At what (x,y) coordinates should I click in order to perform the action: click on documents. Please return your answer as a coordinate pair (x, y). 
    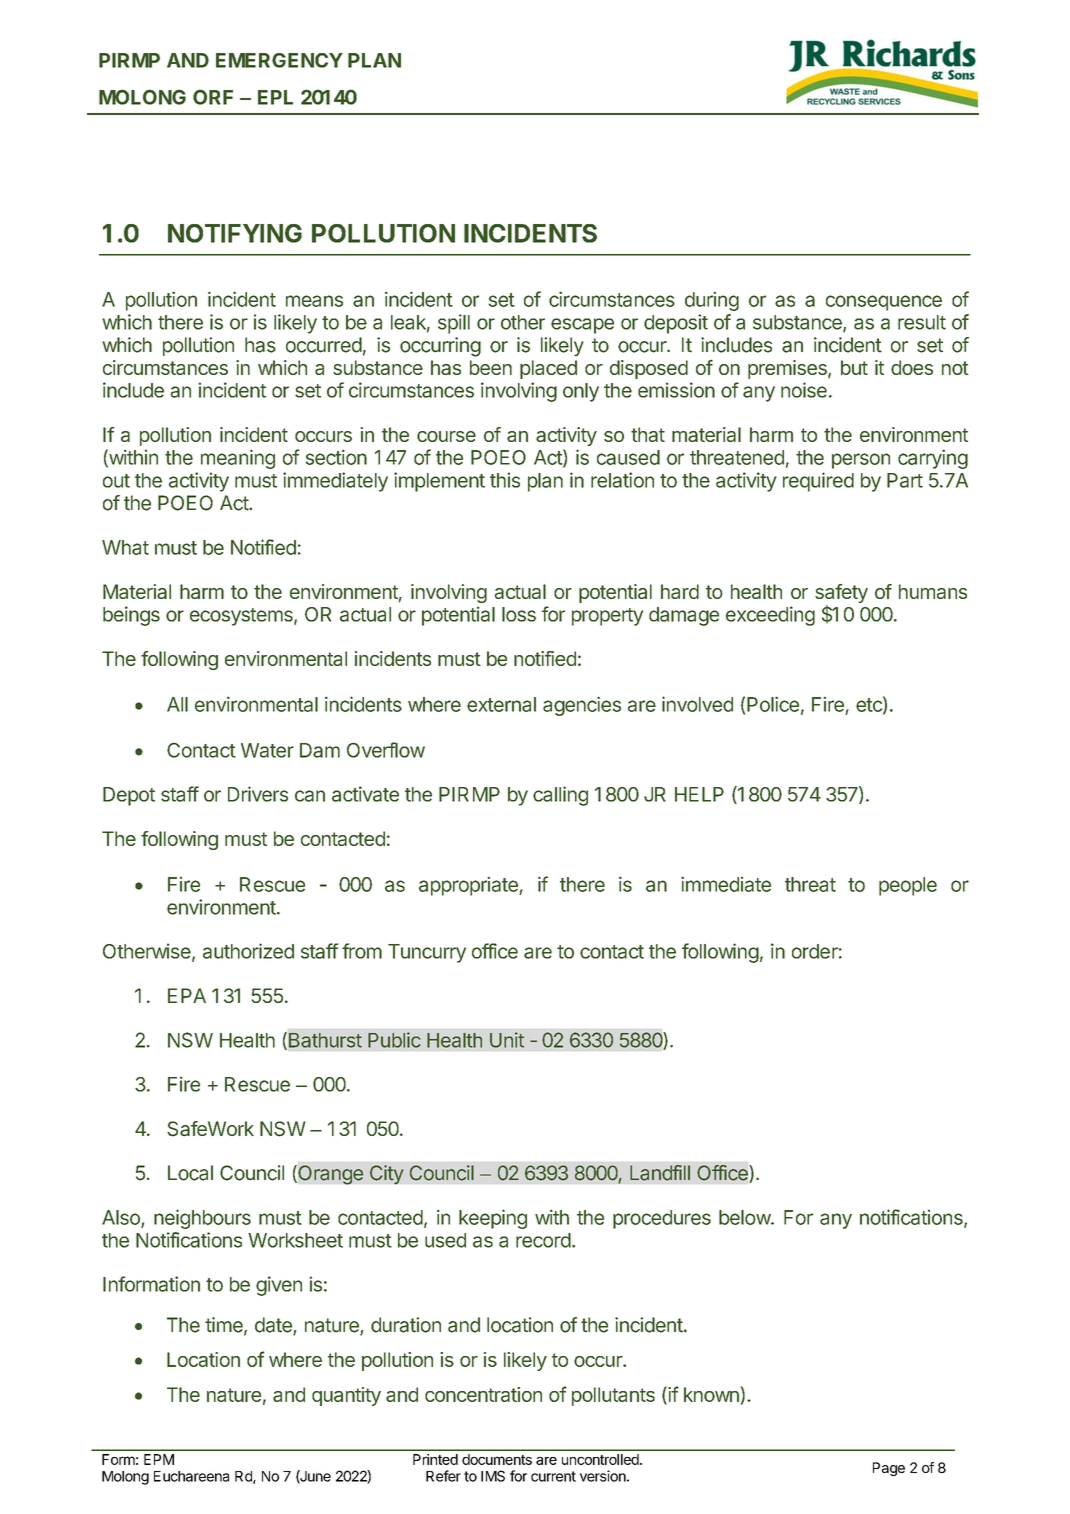
    Looking at the image, I should click on (497, 1459).
